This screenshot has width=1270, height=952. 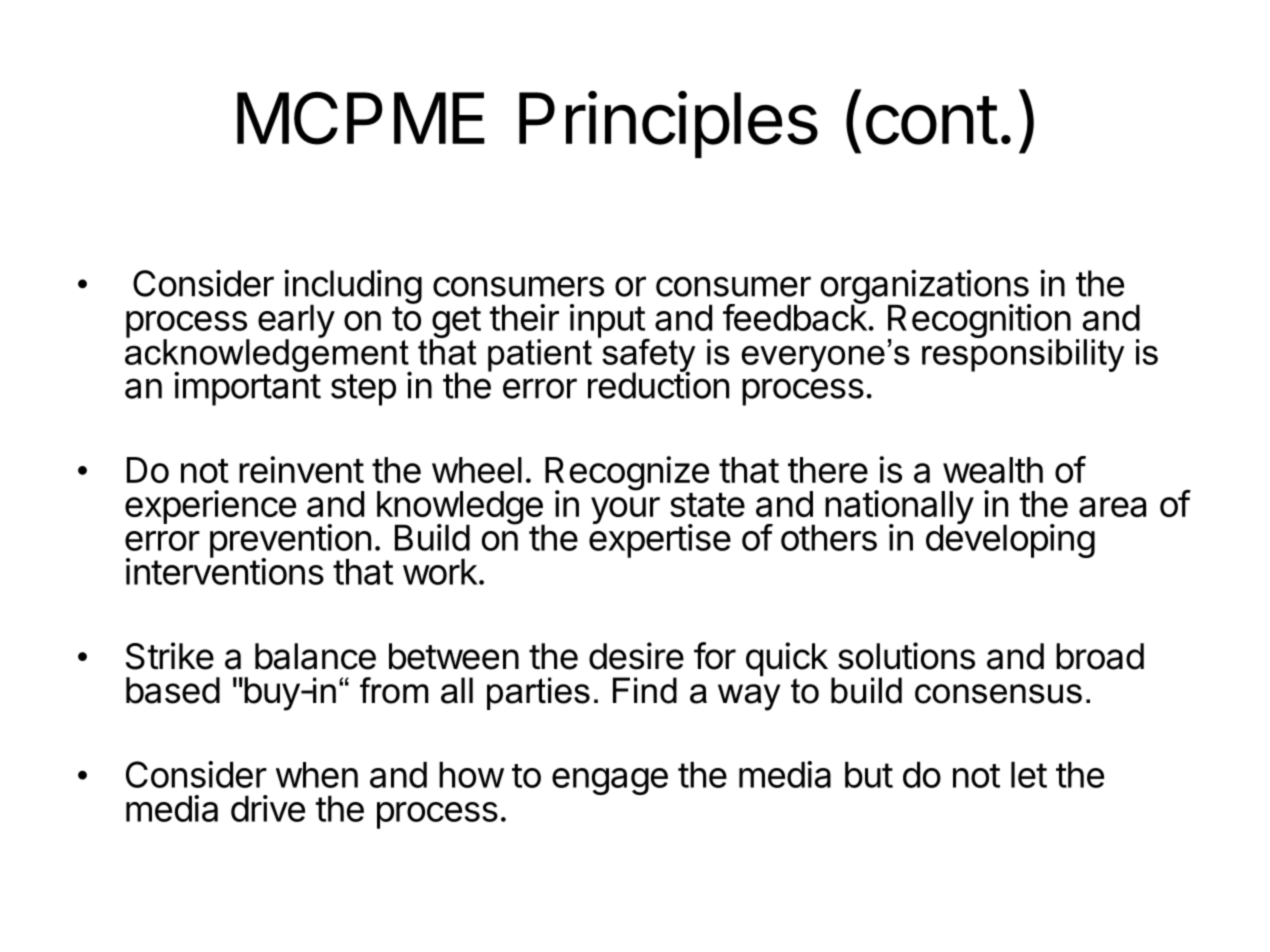 What do you see at coordinates (906, 656) in the screenshot?
I see `solutions` at bounding box center [906, 656].
